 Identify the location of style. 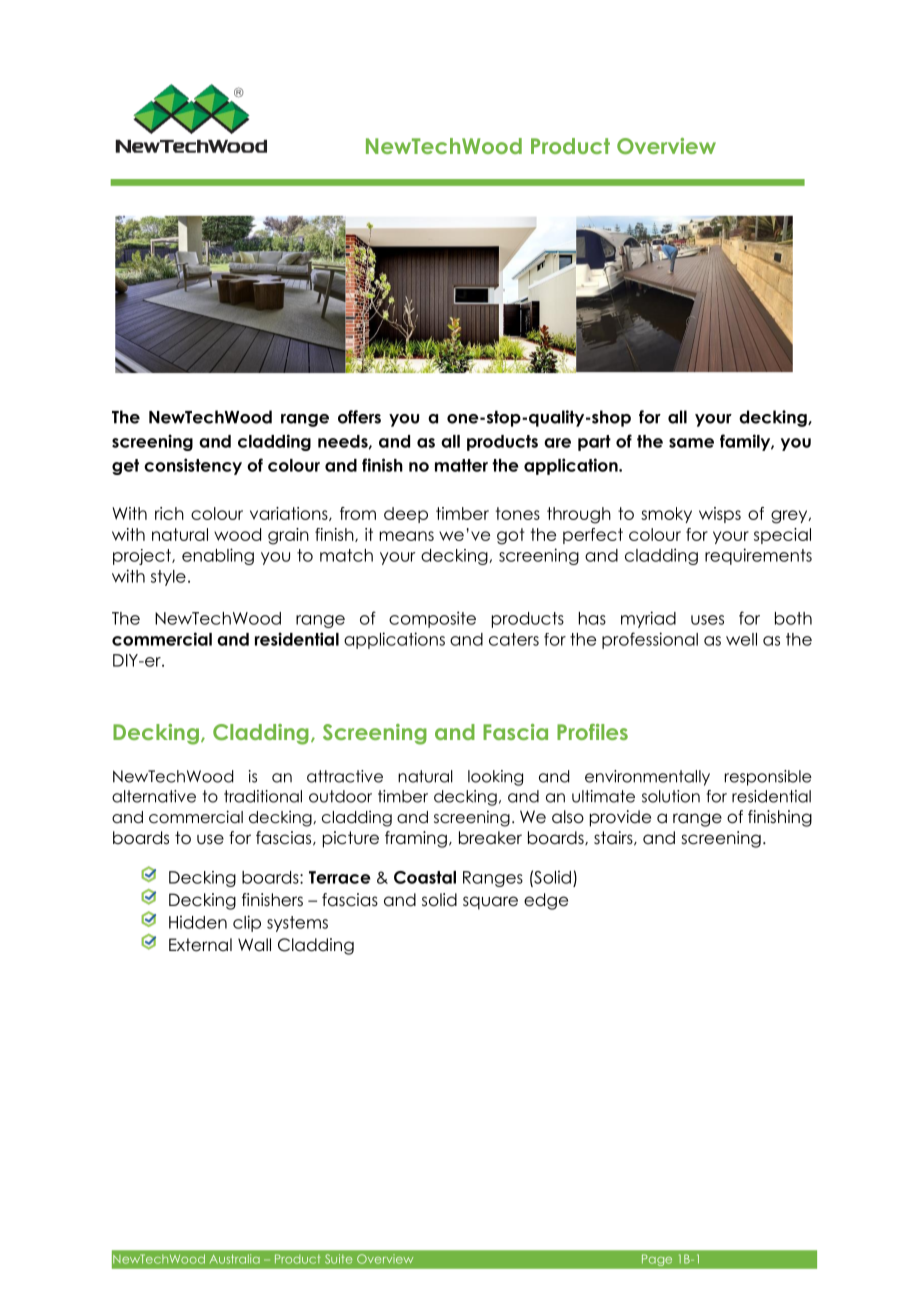
(168, 578).
